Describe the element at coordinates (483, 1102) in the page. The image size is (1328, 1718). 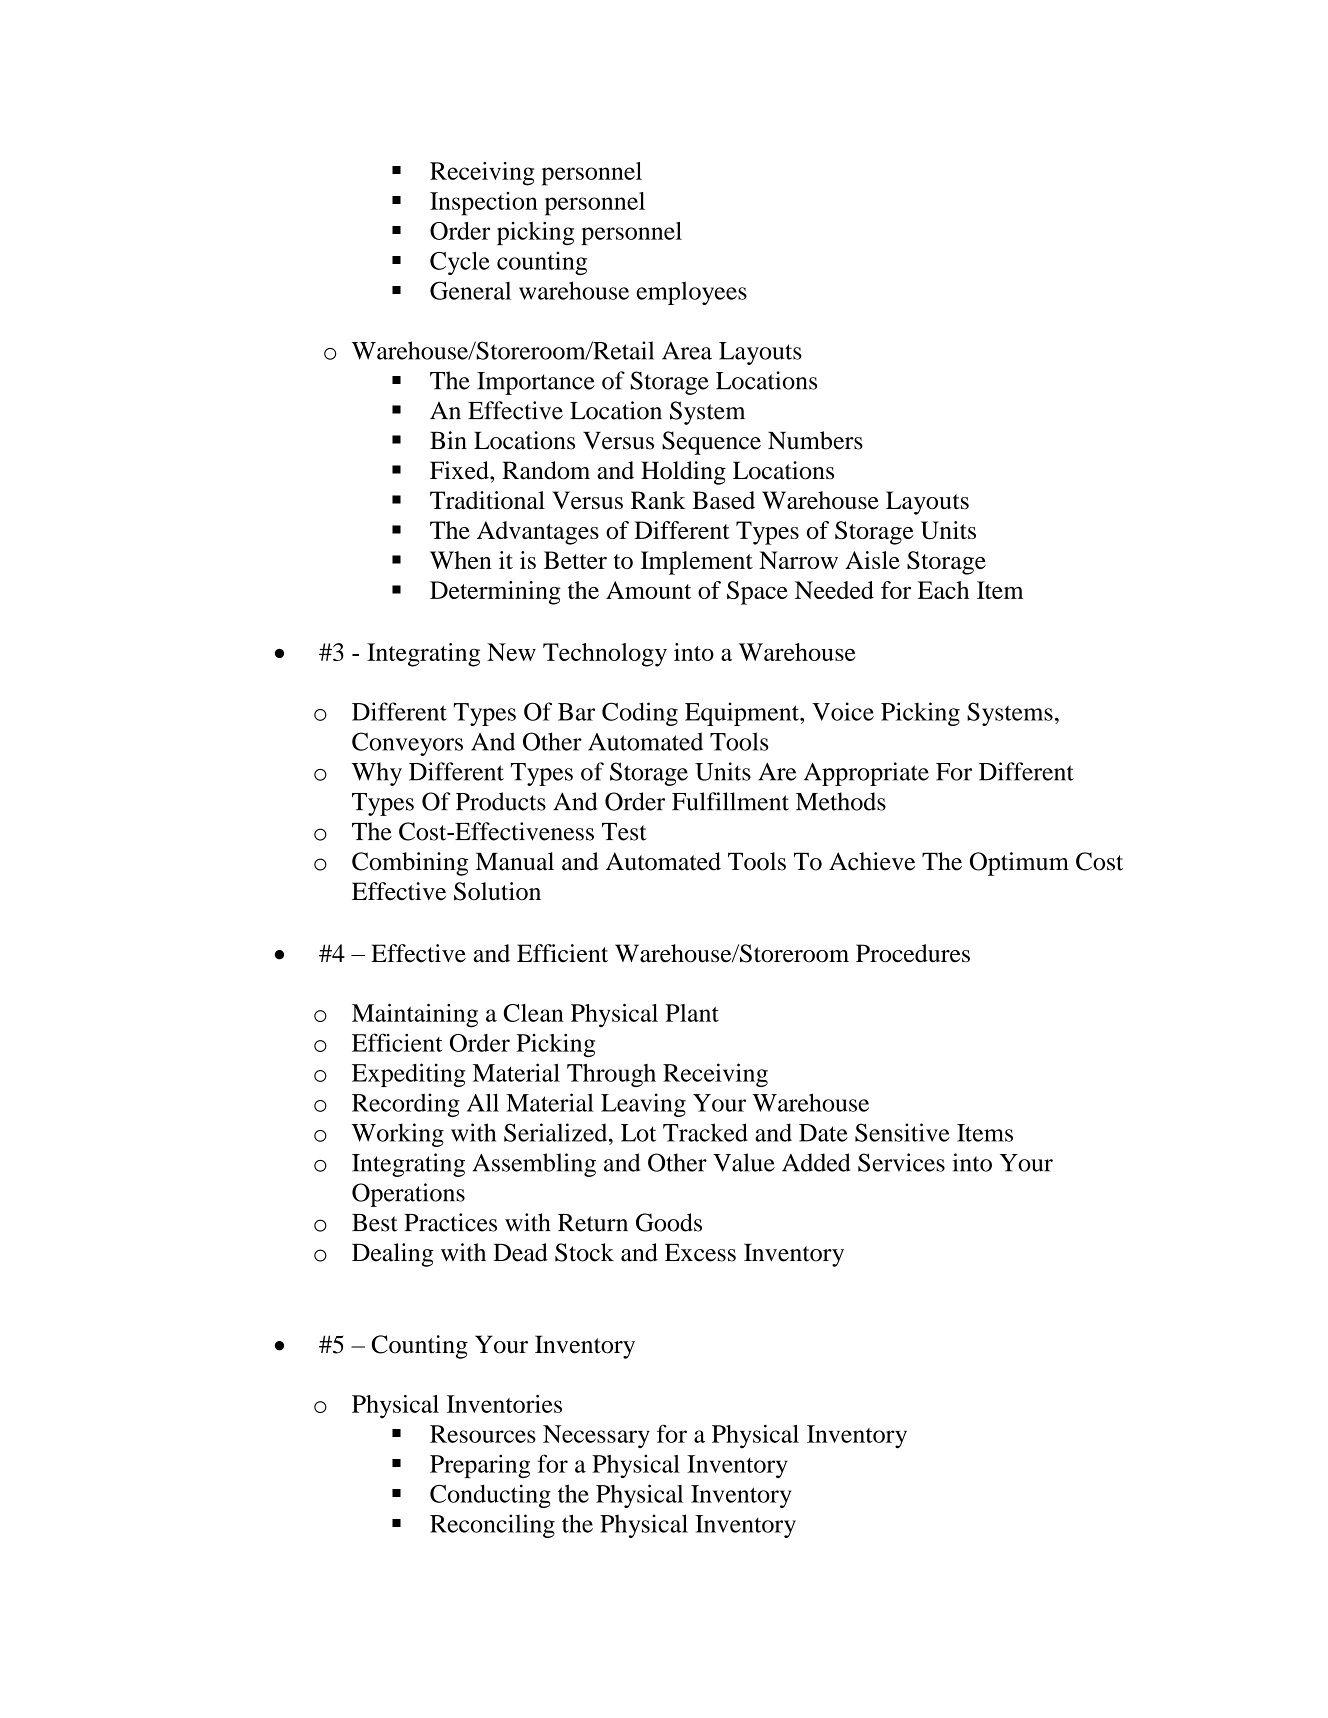
I see `All` at that location.
